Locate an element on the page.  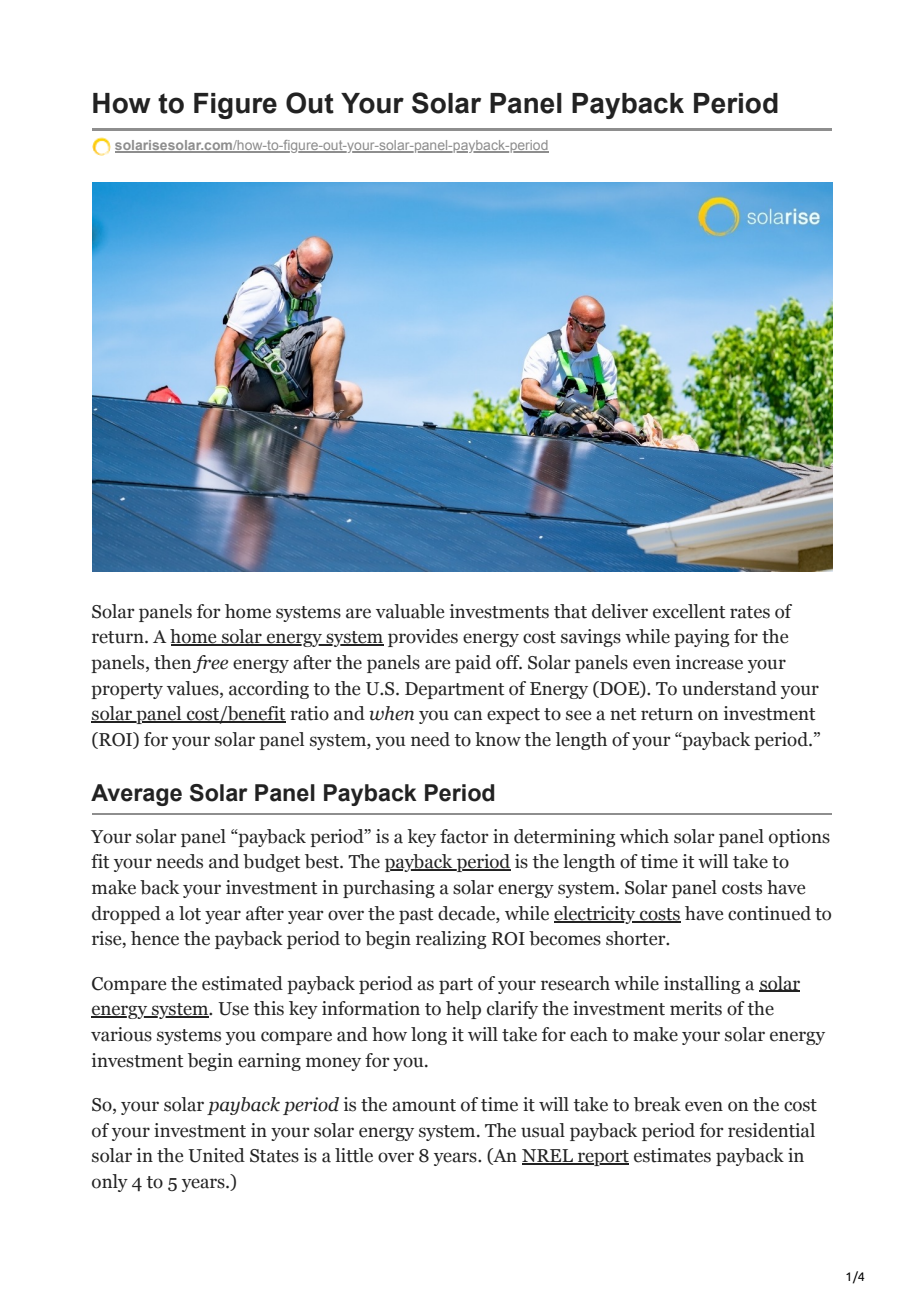
help is located at coordinates (463, 1010).
